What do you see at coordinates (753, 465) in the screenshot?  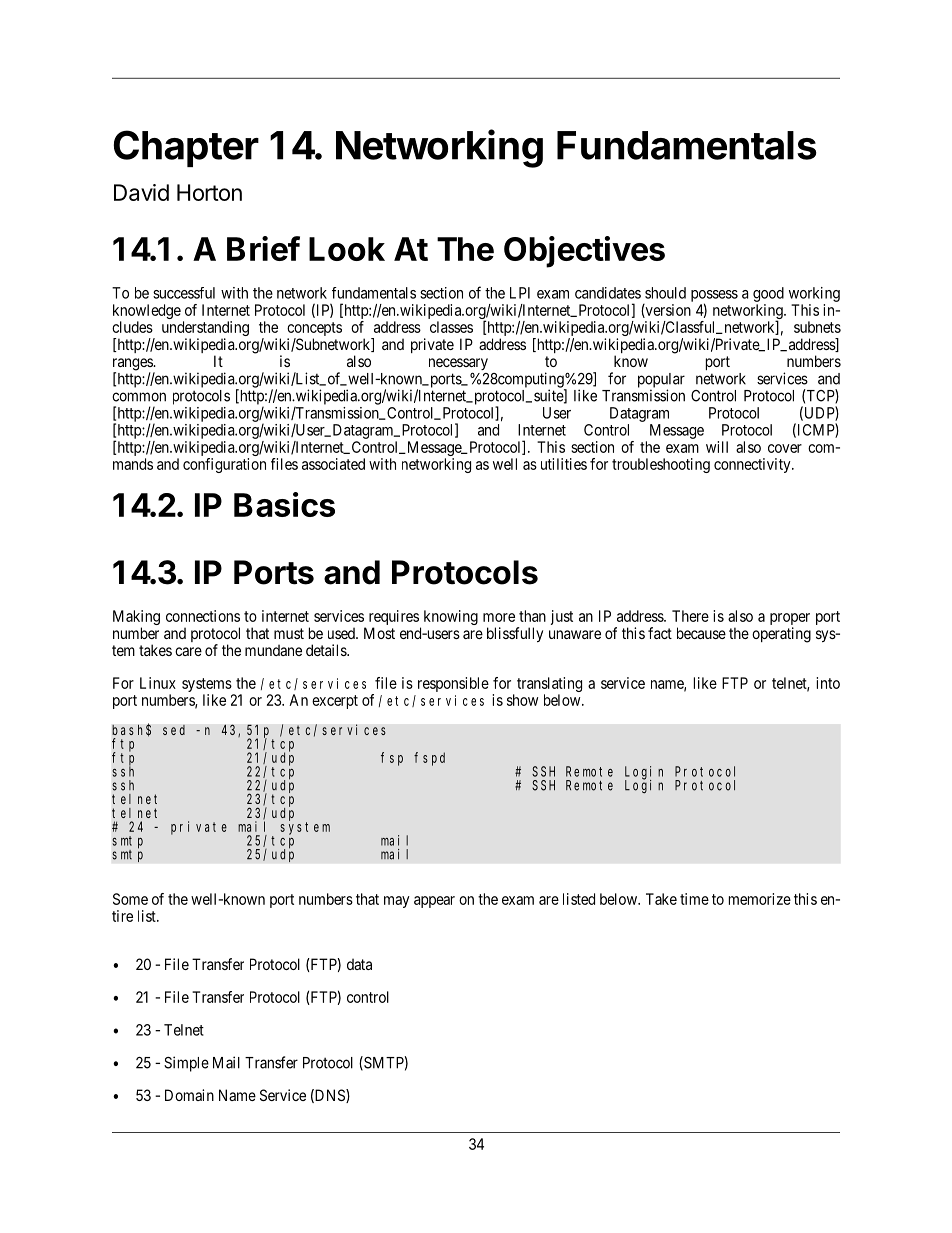 I see `connectivity` at bounding box center [753, 465].
